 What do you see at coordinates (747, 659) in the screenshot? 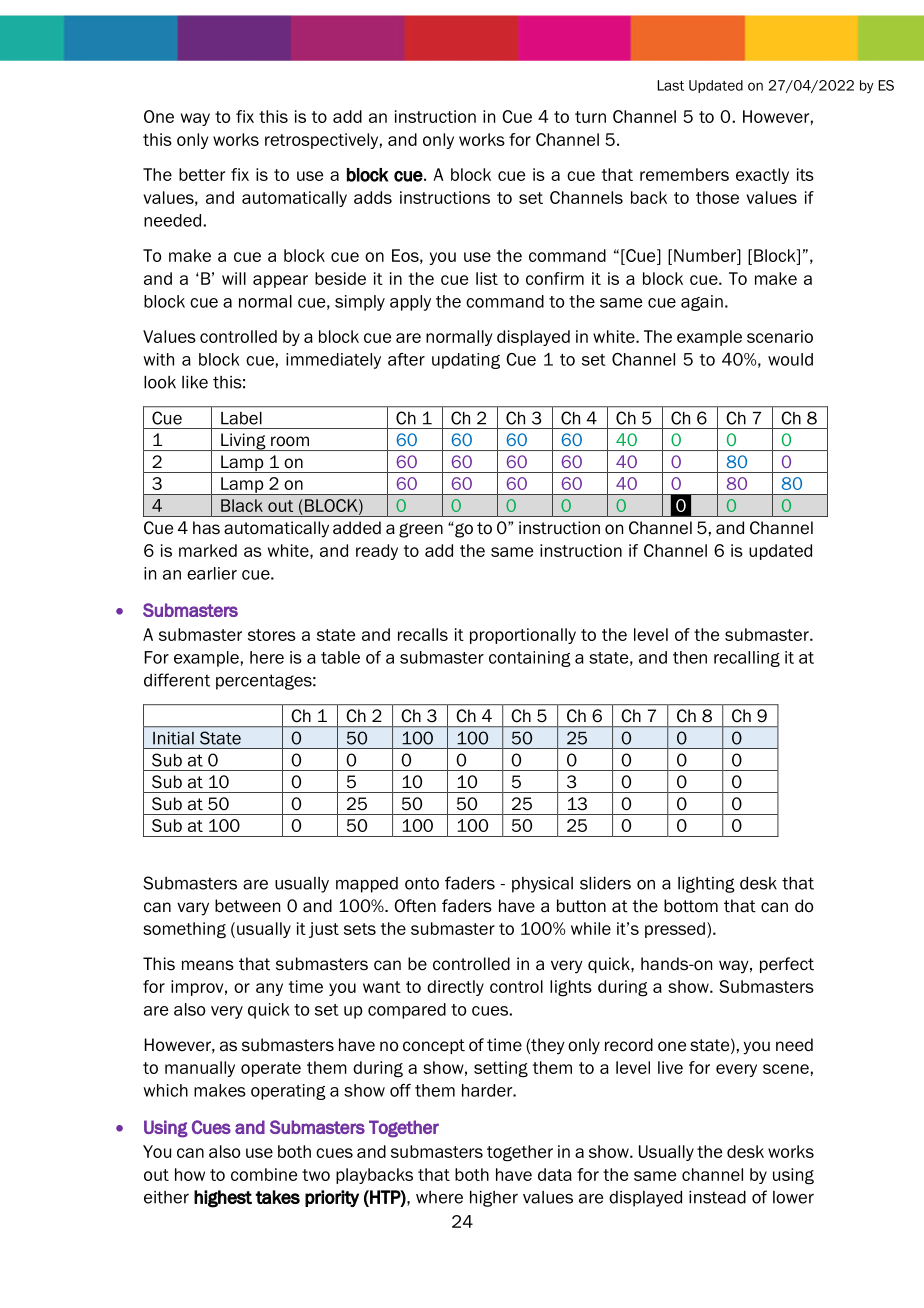
I see `recalling` at bounding box center [747, 659].
